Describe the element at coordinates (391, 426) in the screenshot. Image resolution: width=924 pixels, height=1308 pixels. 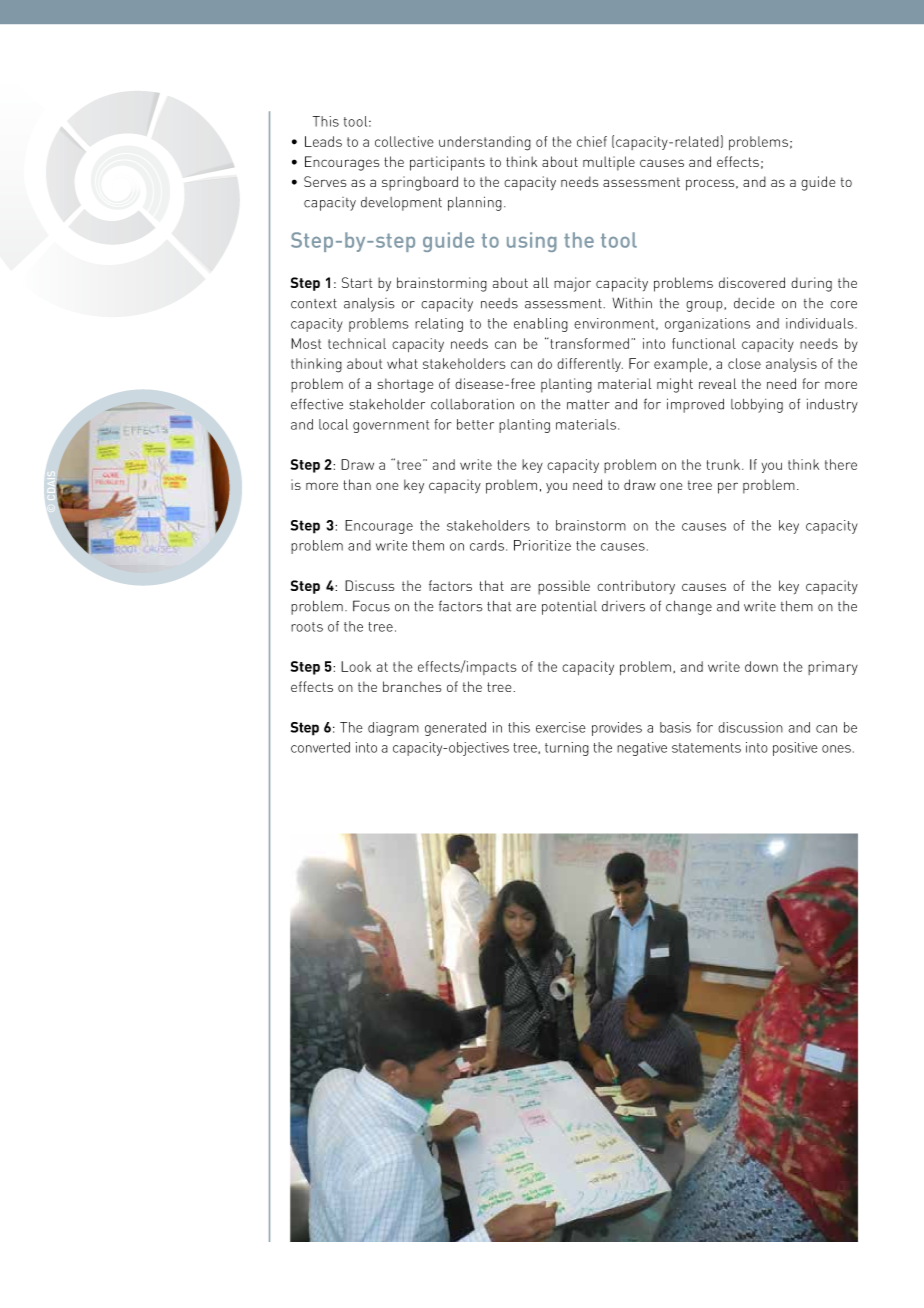
I see `government` at that location.
